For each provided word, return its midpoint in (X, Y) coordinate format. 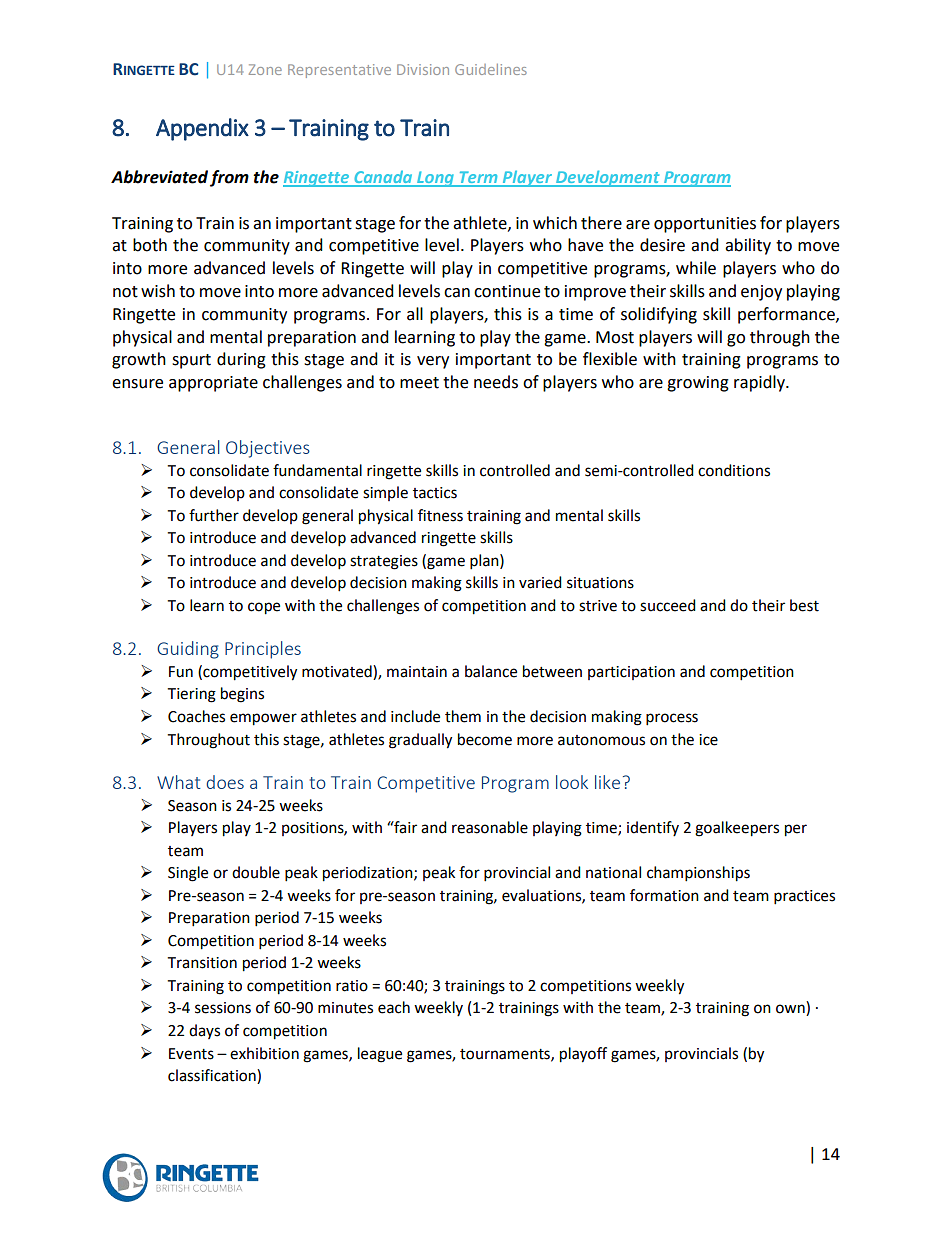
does (225, 782)
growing (698, 384)
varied (540, 582)
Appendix (202, 129)
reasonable (490, 827)
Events (191, 1054)
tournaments (506, 1055)
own (791, 1010)
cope (264, 608)
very (433, 362)
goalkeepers (737, 829)
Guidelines (491, 69)
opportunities (705, 225)
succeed (668, 605)
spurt (191, 361)
